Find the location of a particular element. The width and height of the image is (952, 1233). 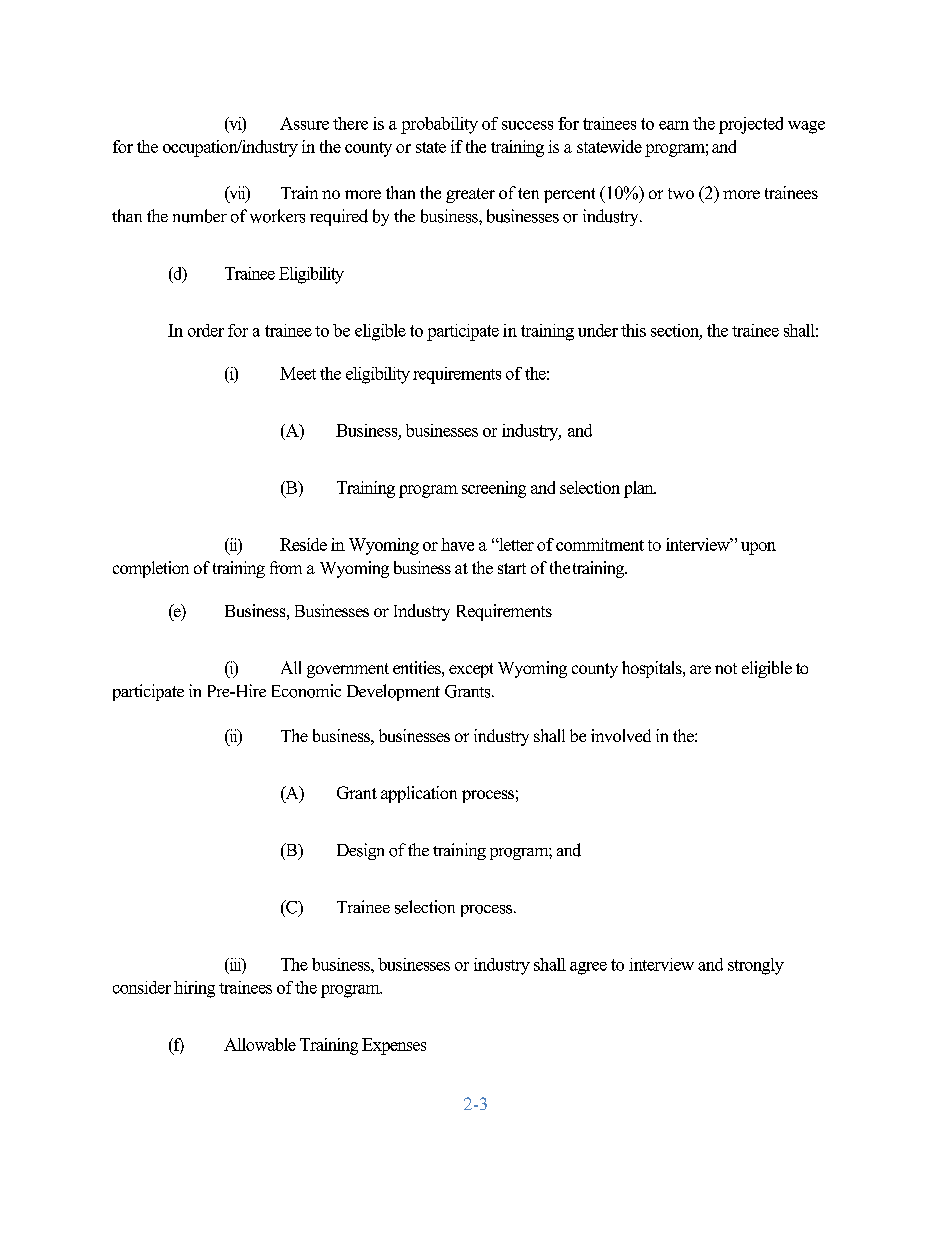

plan is located at coordinates (640, 489).
